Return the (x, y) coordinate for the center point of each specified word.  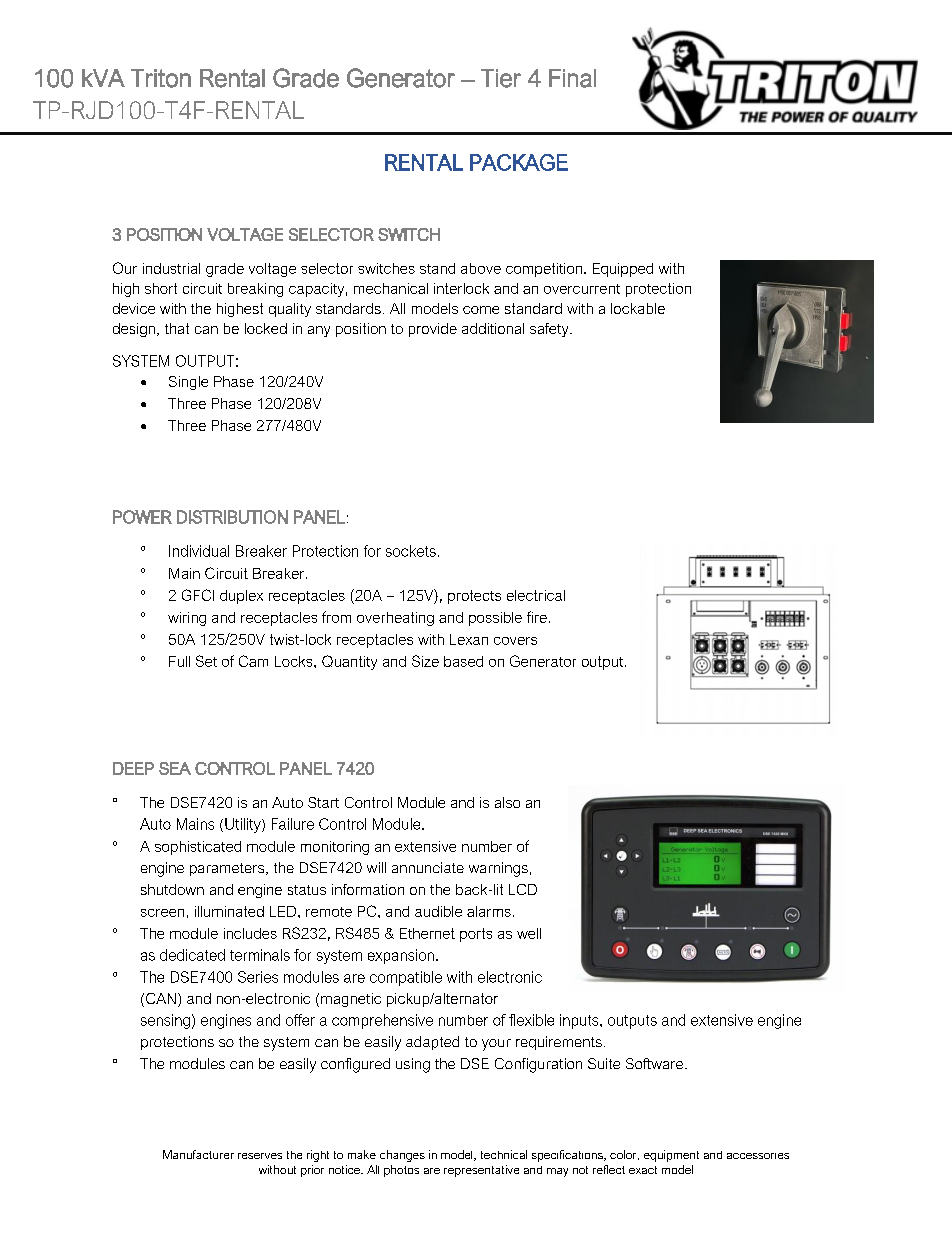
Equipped (623, 270)
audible (438, 911)
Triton (161, 78)
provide (433, 330)
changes (402, 1156)
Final (572, 78)
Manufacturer (198, 1154)
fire (537, 617)
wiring (187, 619)
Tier (501, 78)
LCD (523, 889)
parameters (228, 869)
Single (188, 383)
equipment (671, 1156)
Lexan (469, 639)
